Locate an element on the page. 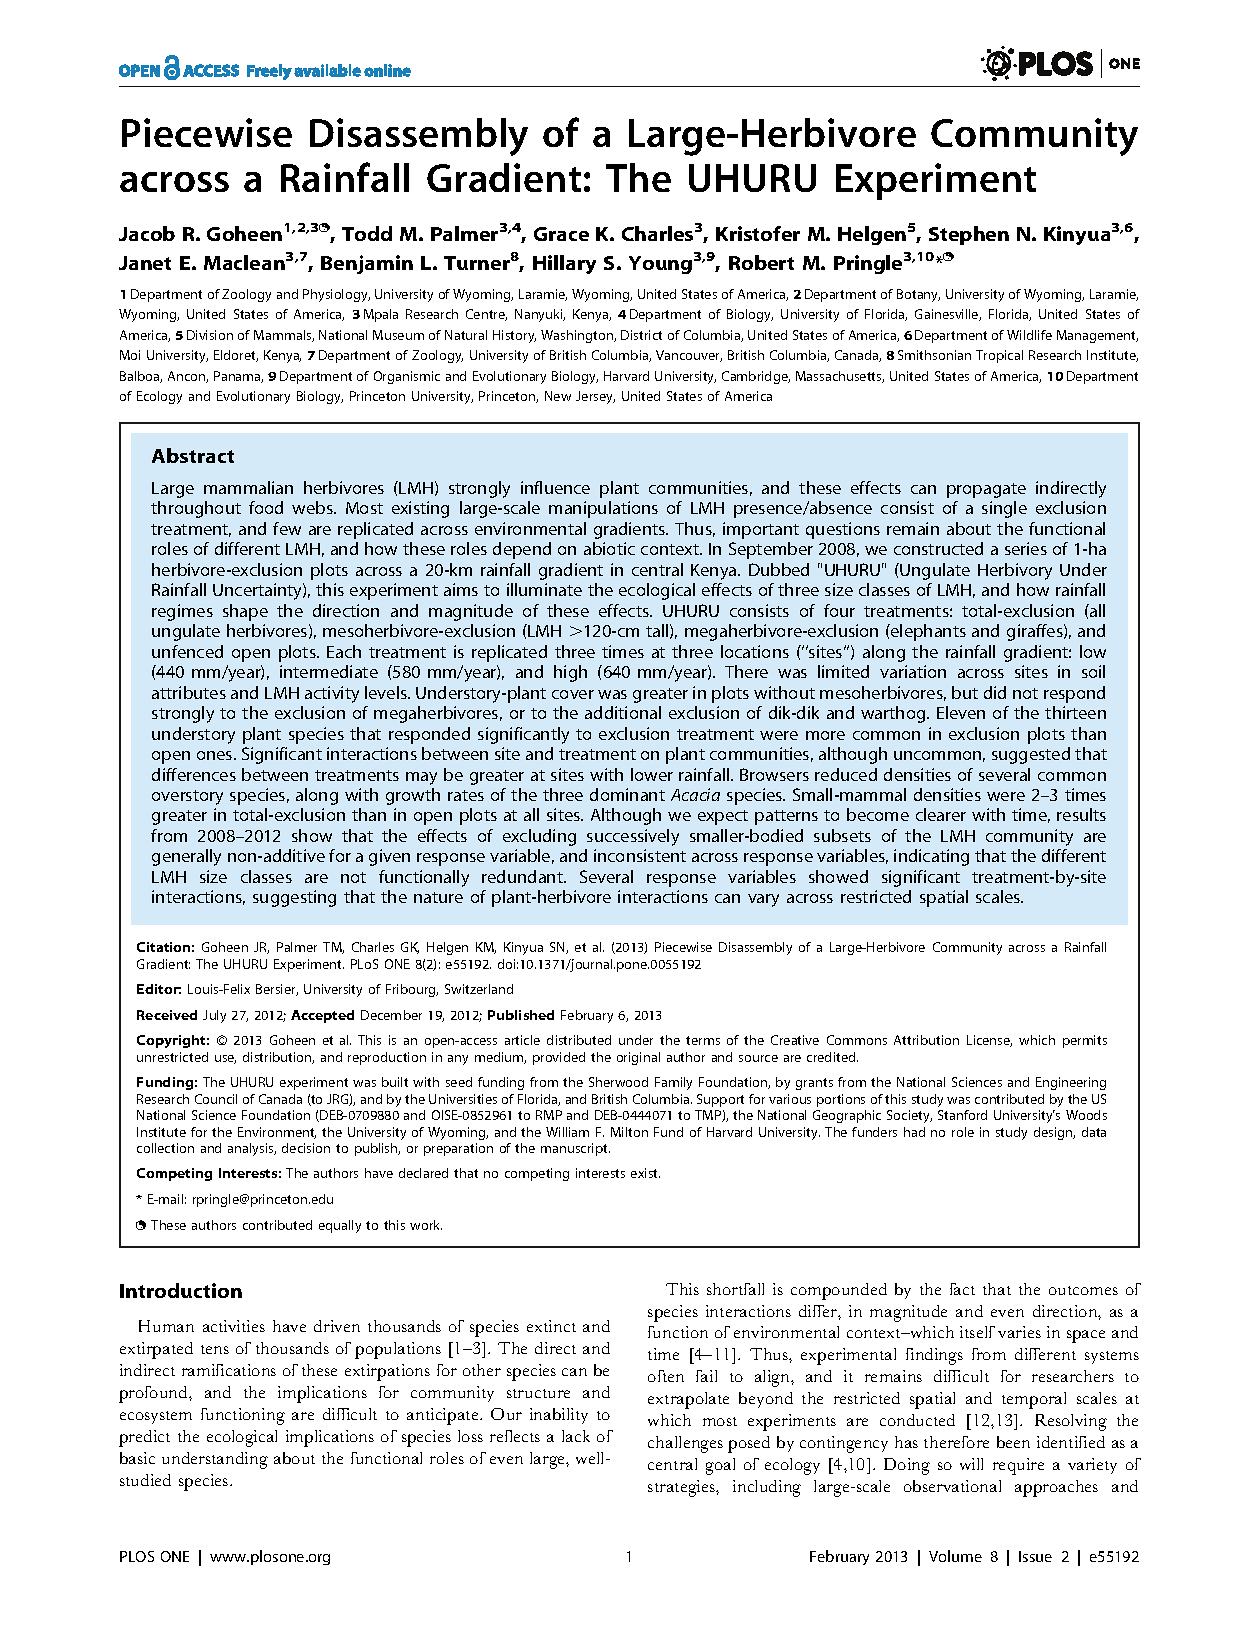 The height and width of the document is (1626, 1259). strategies is located at coordinates (682, 1488).
